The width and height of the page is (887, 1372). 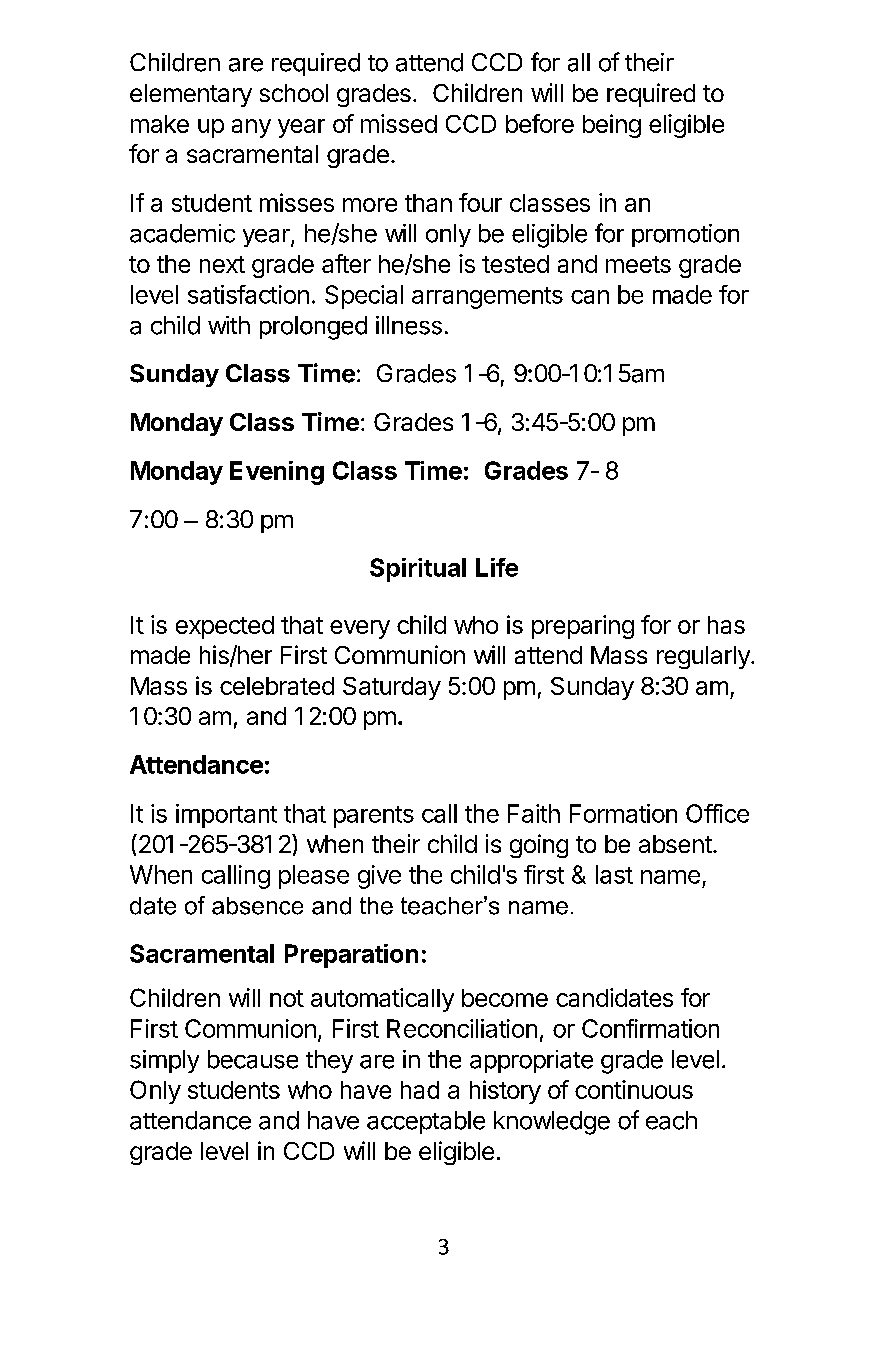 What do you see at coordinates (253, 1059) in the page?
I see `because` at bounding box center [253, 1059].
